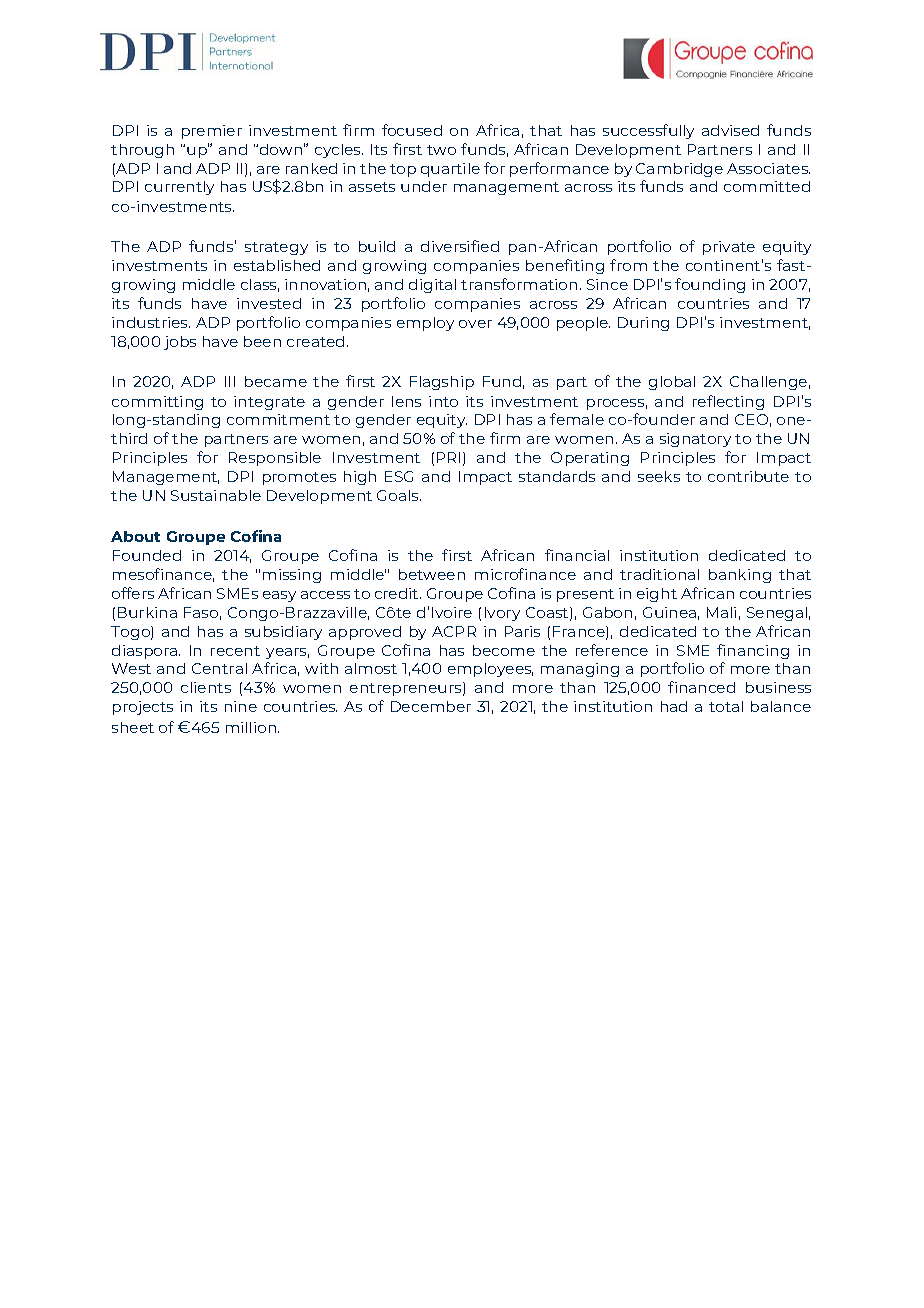 The height and width of the page is (1308, 924). What do you see at coordinates (278, 419) in the page?
I see `commitment` at bounding box center [278, 419].
